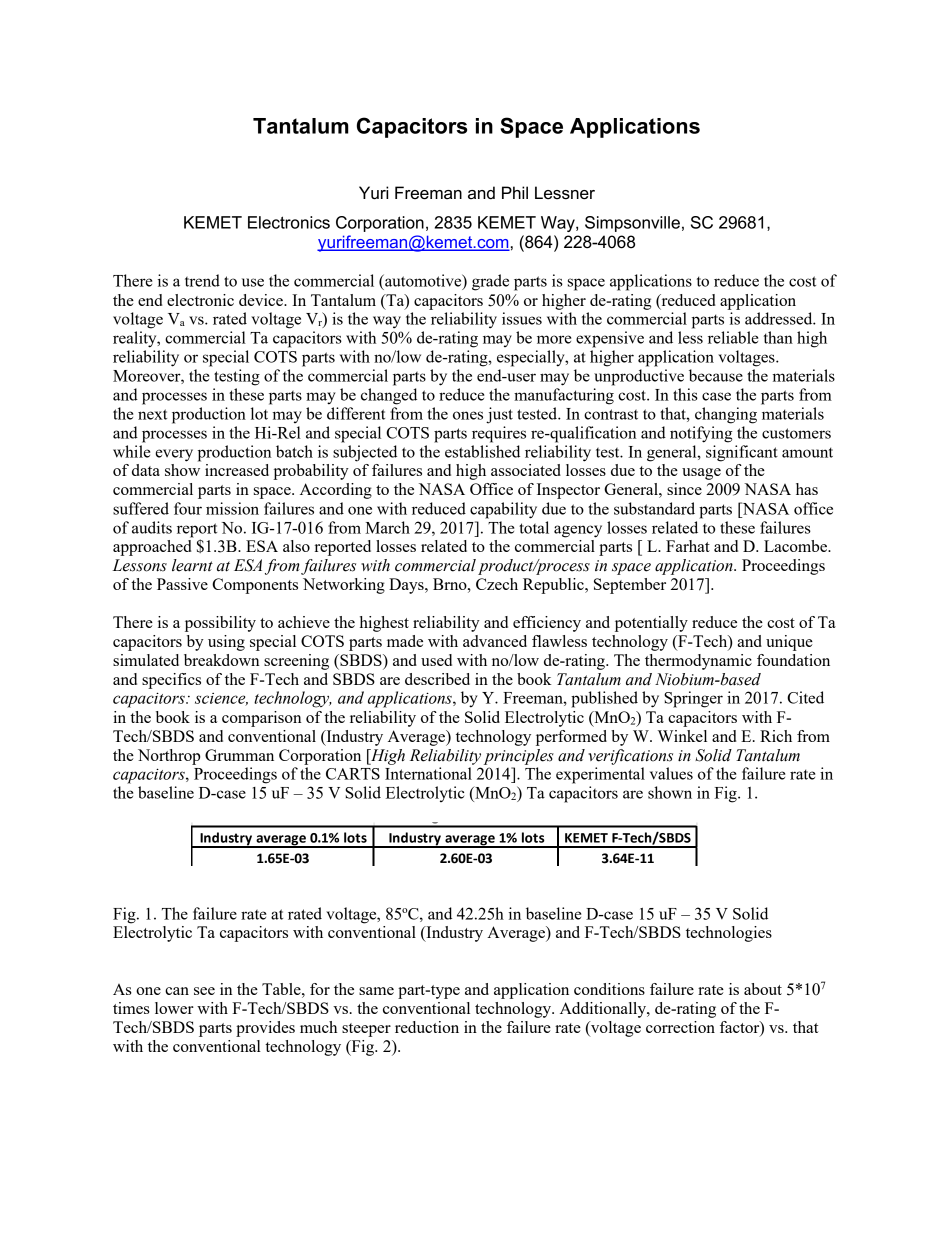  I want to click on trend, so click(202, 280).
